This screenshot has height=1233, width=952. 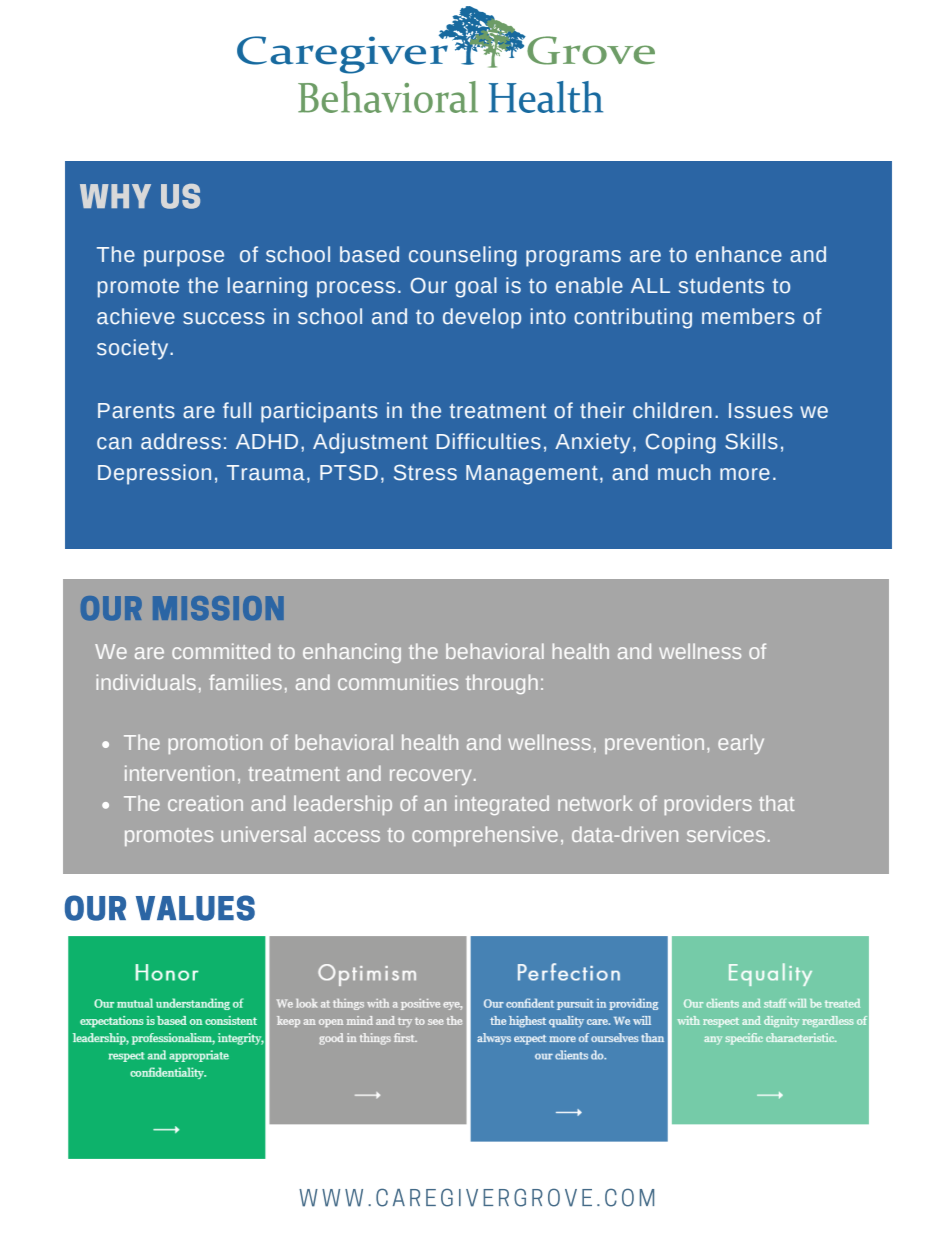 What do you see at coordinates (181, 441) in the screenshot?
I see `address` at bounding box center [181, 441].
